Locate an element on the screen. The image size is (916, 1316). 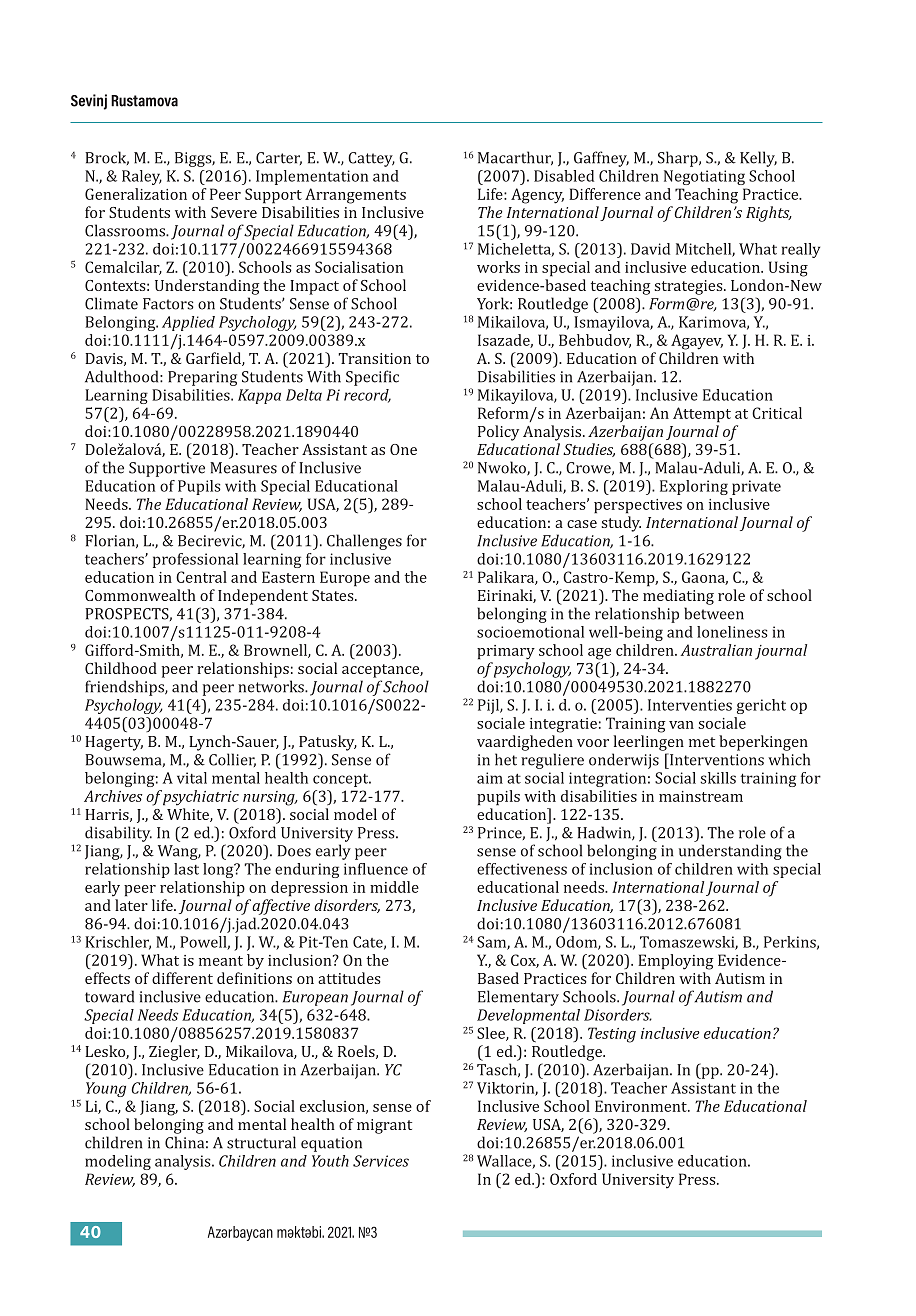
mainstream is located at coordinates (701, 796).
